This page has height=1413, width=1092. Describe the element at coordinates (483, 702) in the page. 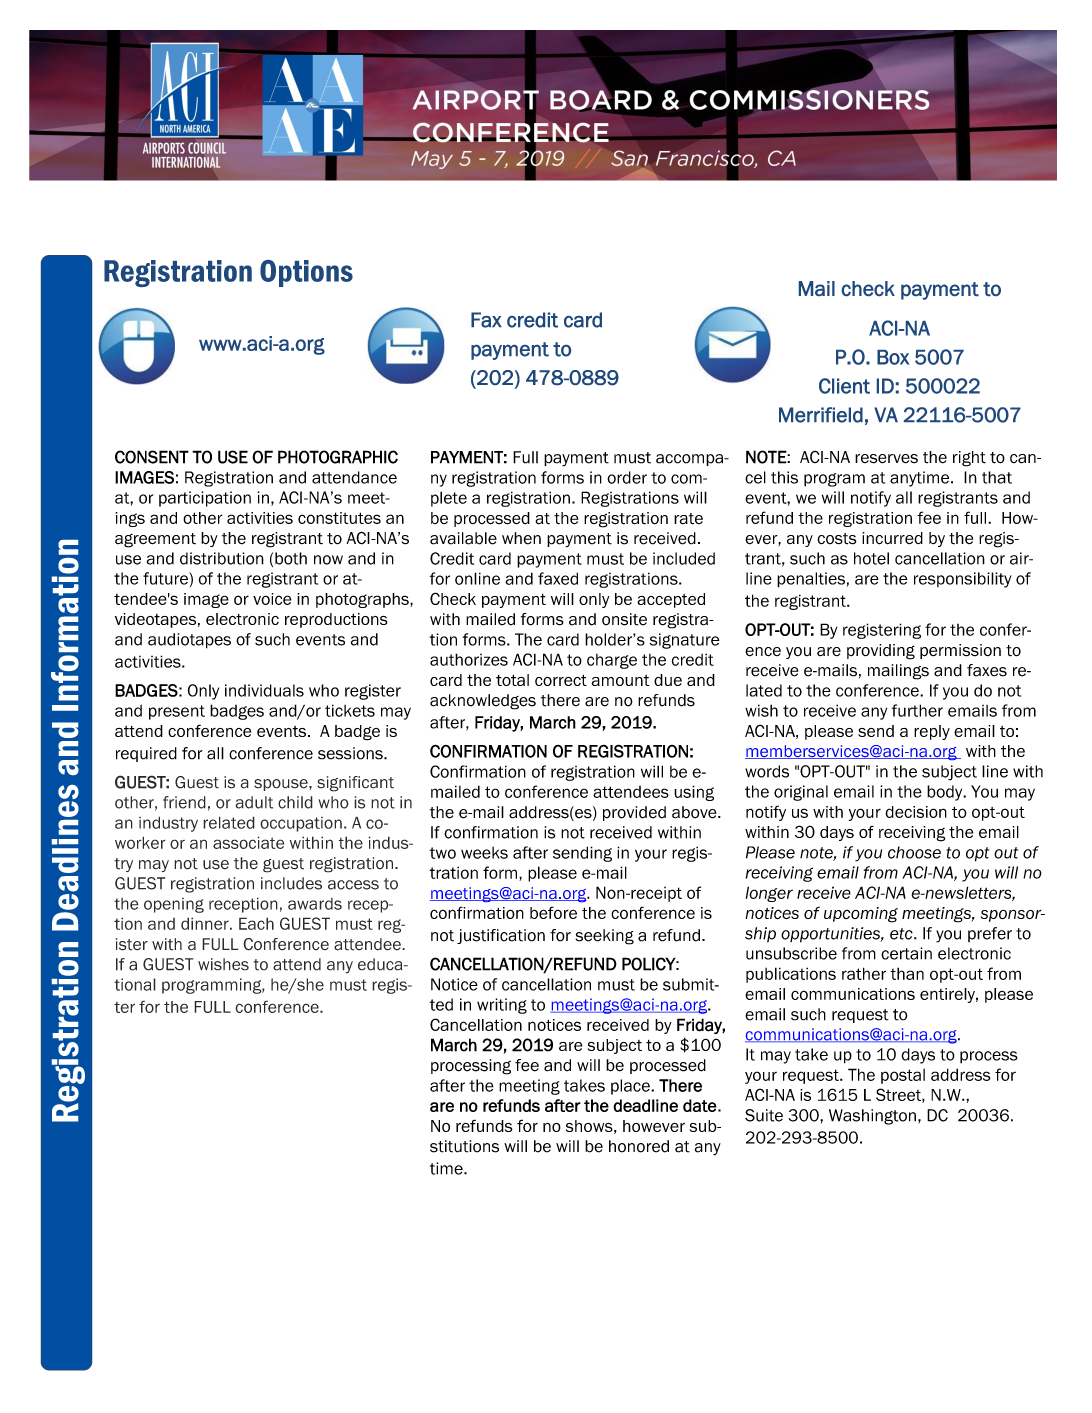

I see `acknowledges` at that location.
